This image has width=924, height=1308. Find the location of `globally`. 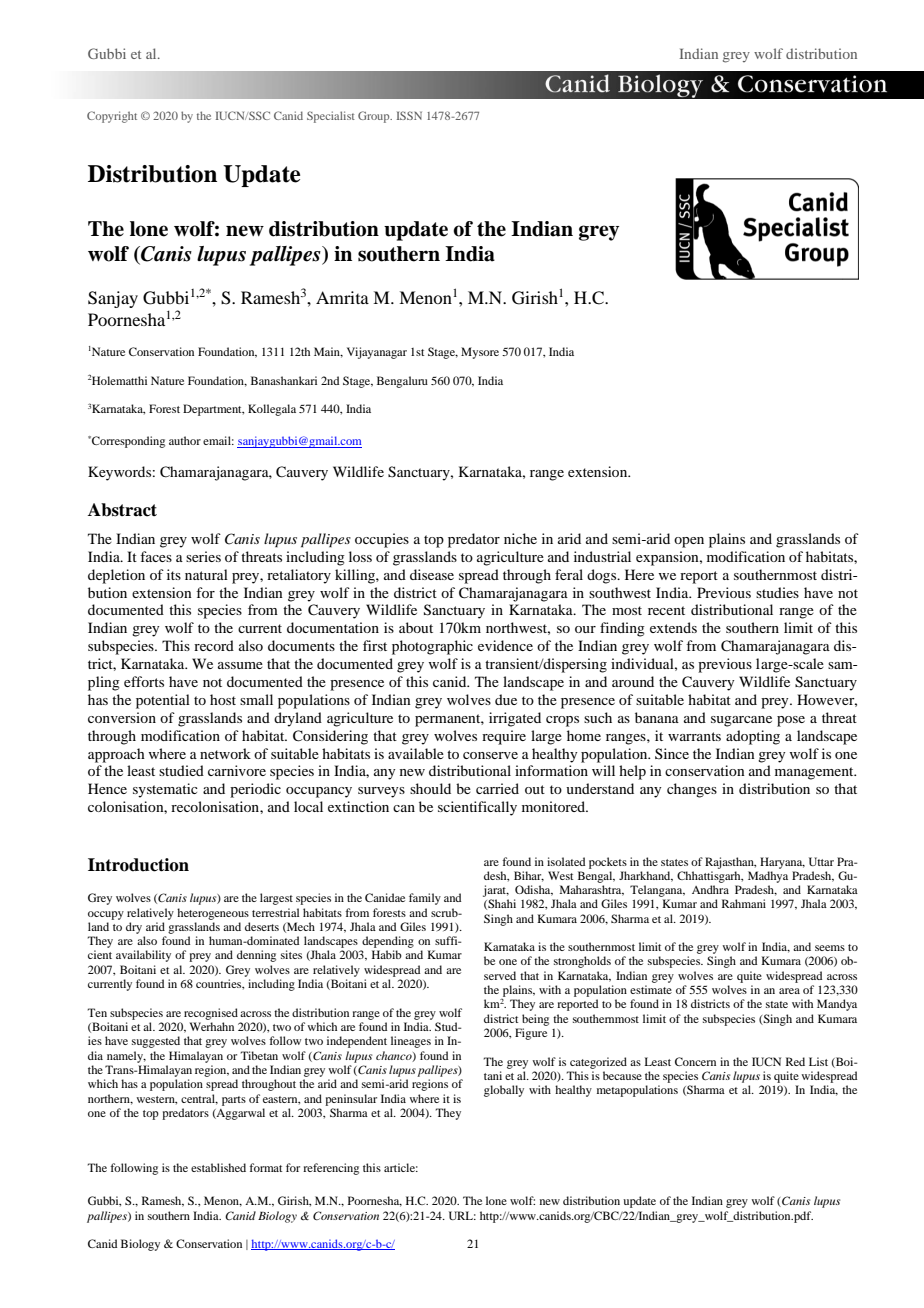

globally is located at coordinates (504, 1091).
